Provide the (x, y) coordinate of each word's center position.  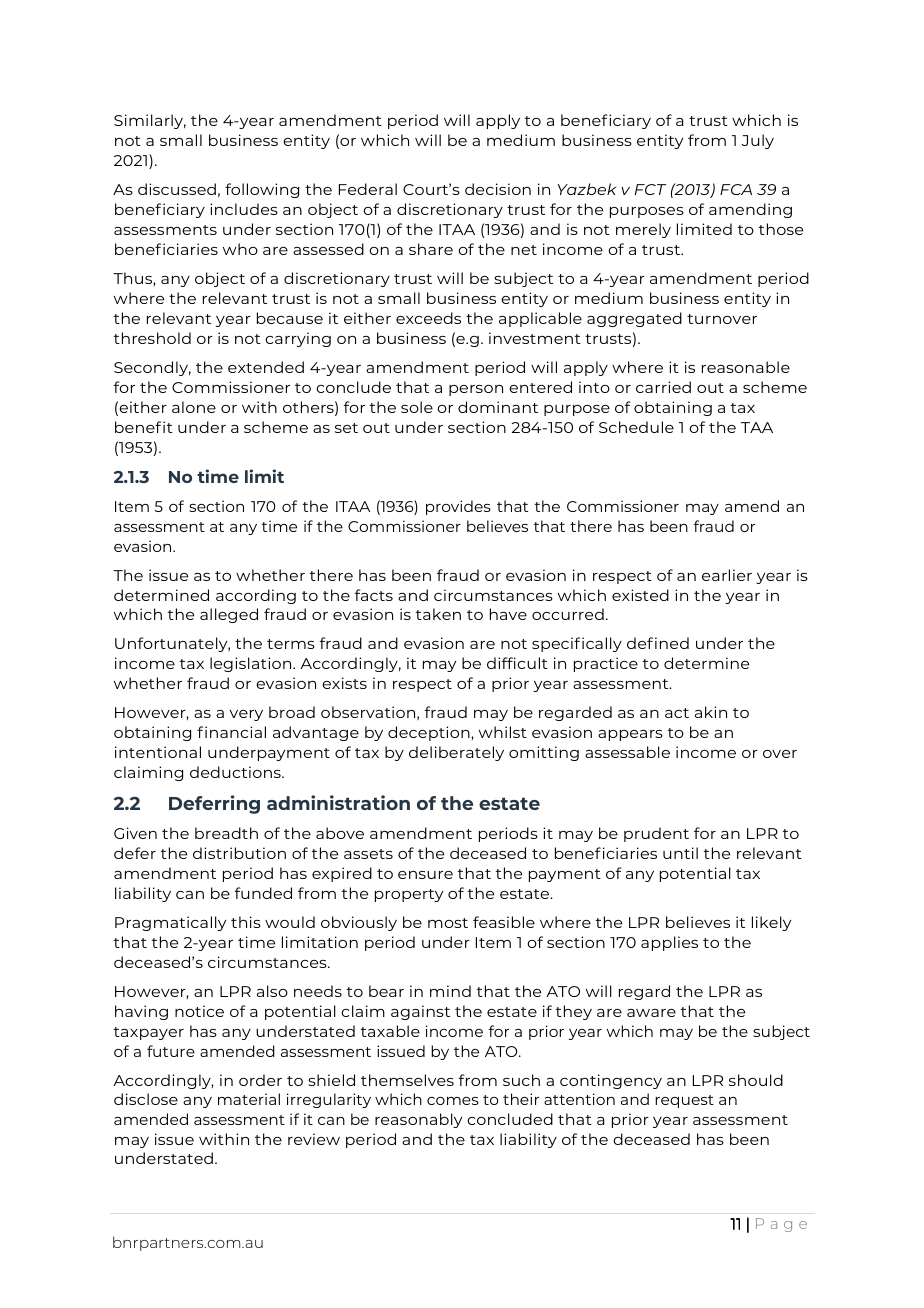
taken (438, 614)
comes (453, 1101)
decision (498, 189)
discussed (177, 189)
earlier (727, 575)
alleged (229, 615)
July (758, 141)
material (249, 1099)
